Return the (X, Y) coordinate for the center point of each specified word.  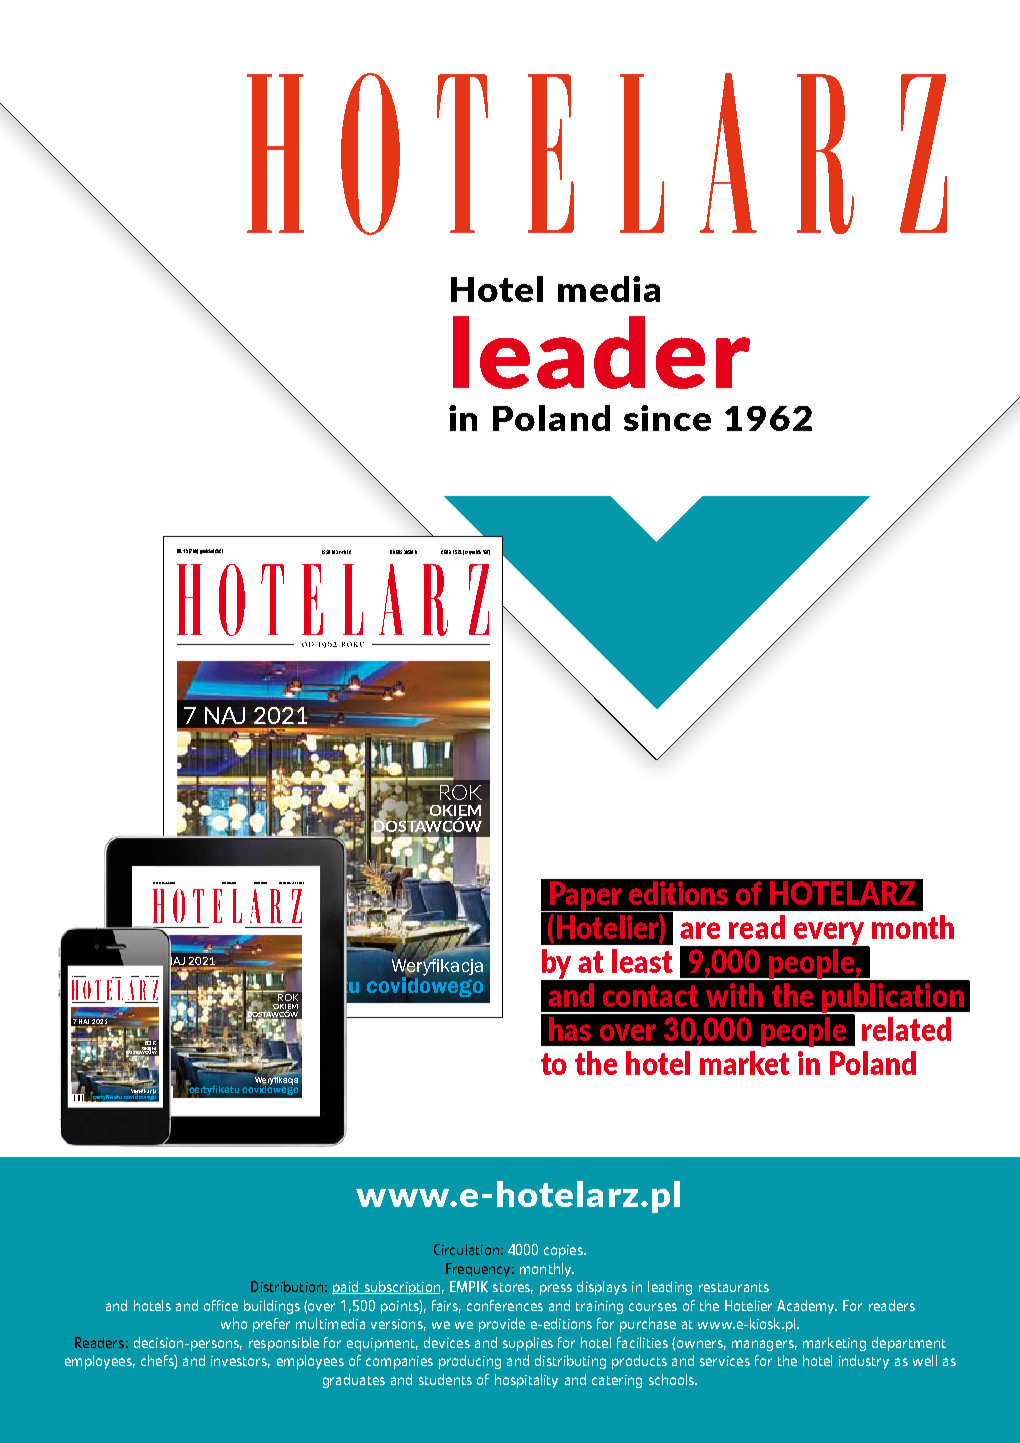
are (700, 930)
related (906, 1029)
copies (564, 1251)
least (642, 961)
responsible (284, 1344)
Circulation (466, 1249)
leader (601, 352)
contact (651, 996)
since (667, 418)
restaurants (734, 1287)
